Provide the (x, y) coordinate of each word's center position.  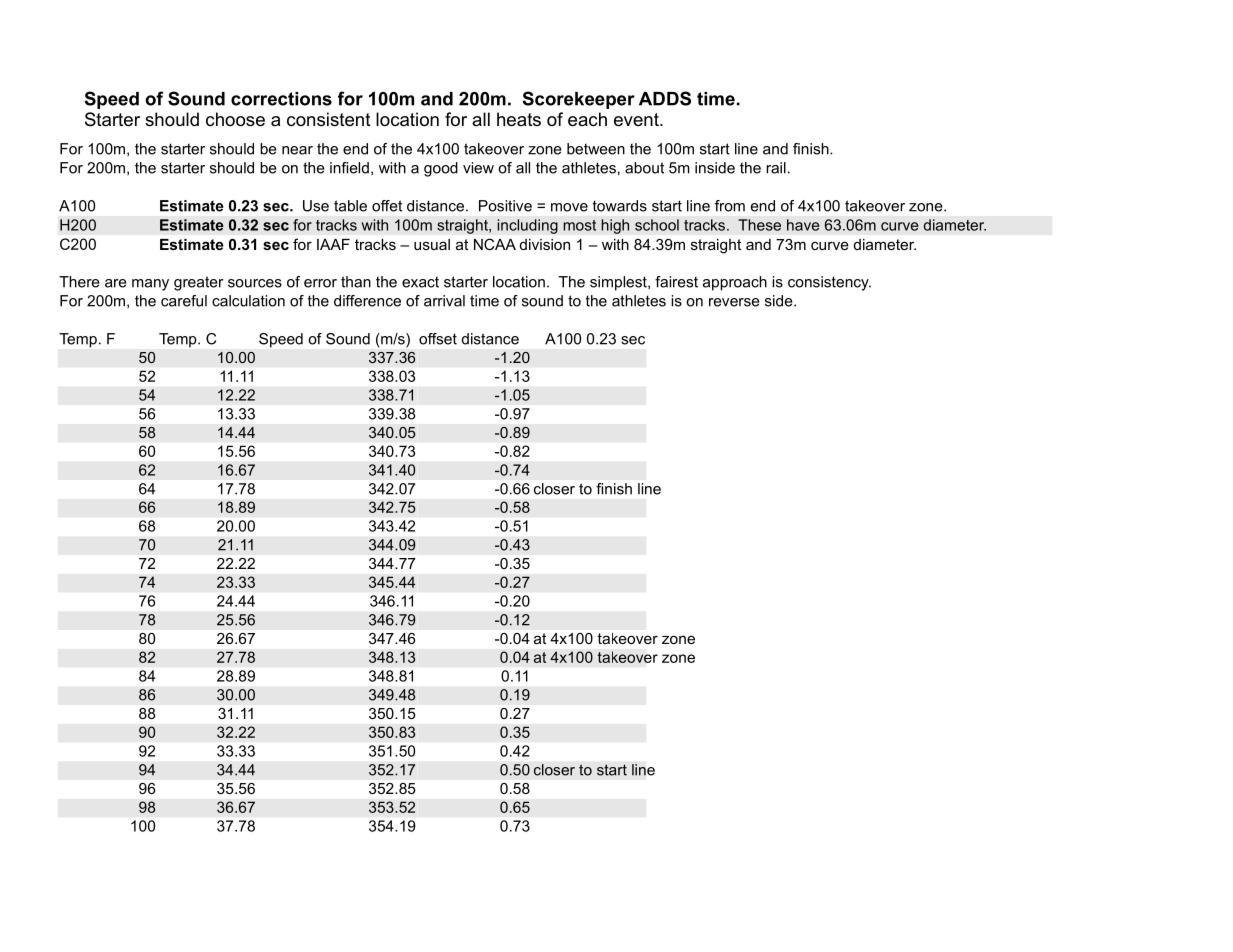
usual (432, 244)
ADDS (665, 98)
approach (735, 283)
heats (519, 119)
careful (184, 301)
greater (199, 283)
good (441, 169)
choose (235, 119)
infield (349, 168)
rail (776, 168)
